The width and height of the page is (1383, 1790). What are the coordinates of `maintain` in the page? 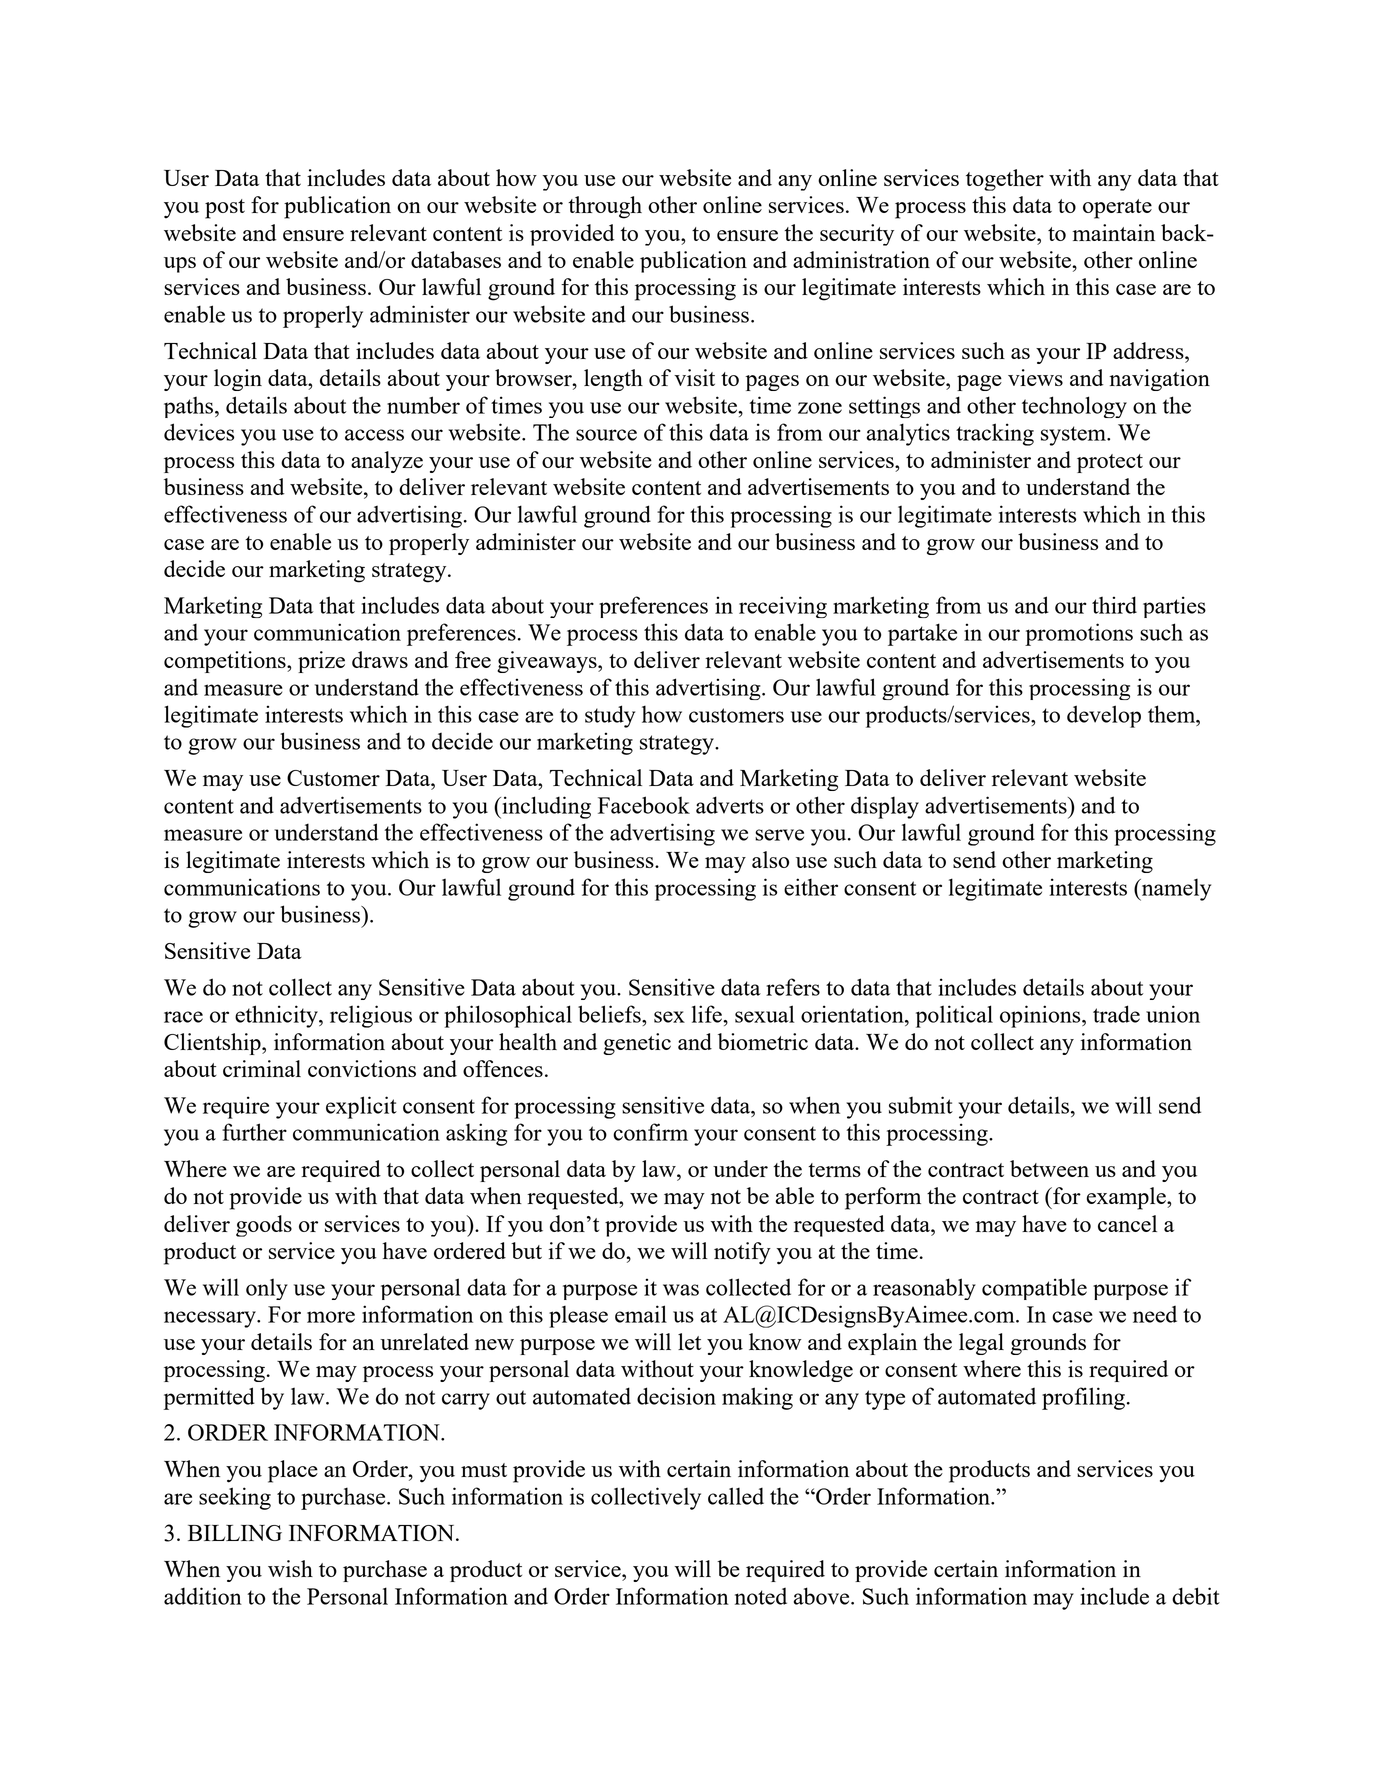 It's located at (1114, 232).
